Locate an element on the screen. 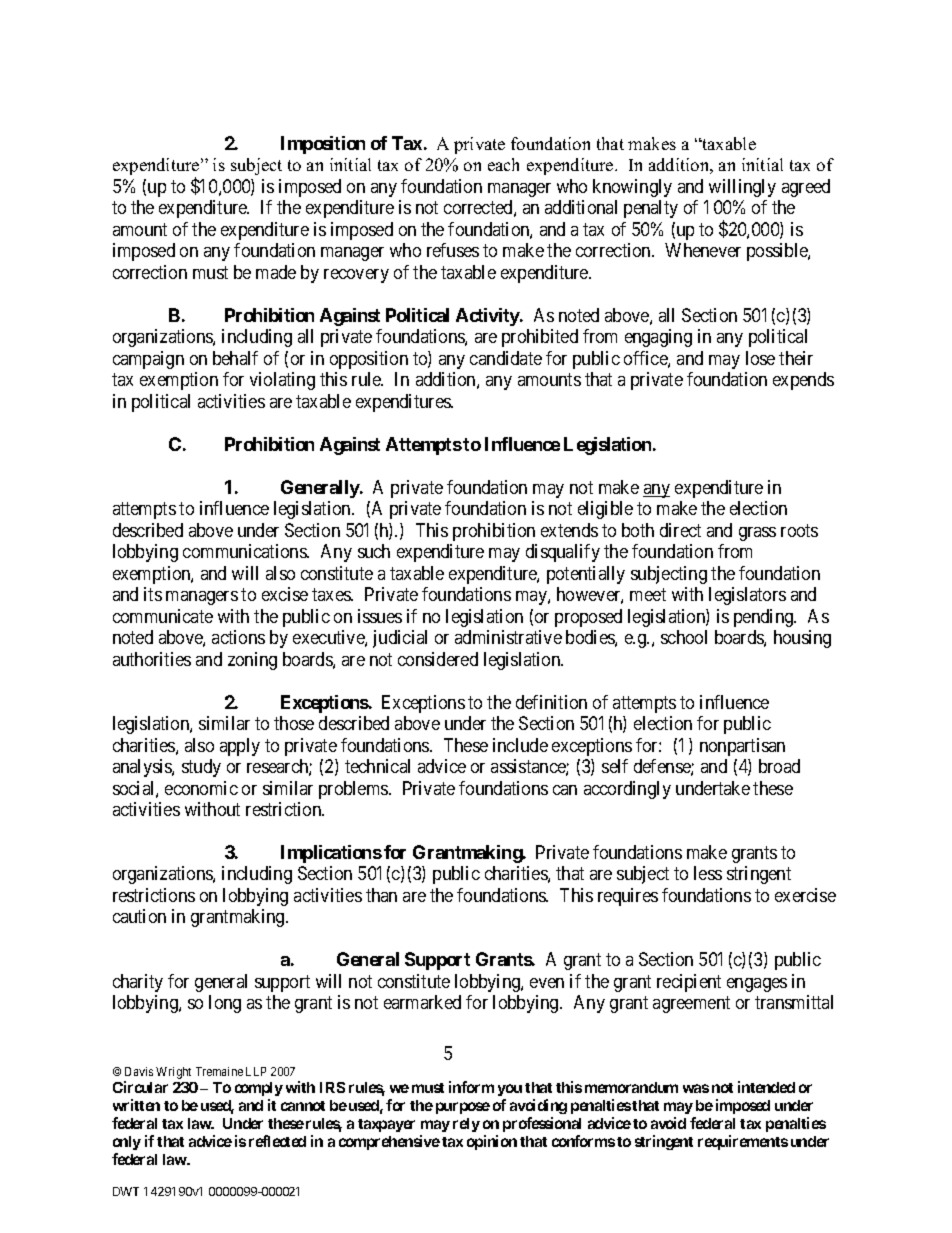 This screenshot has height=1233, width=952. considered is located at coordinates (438, 659).
